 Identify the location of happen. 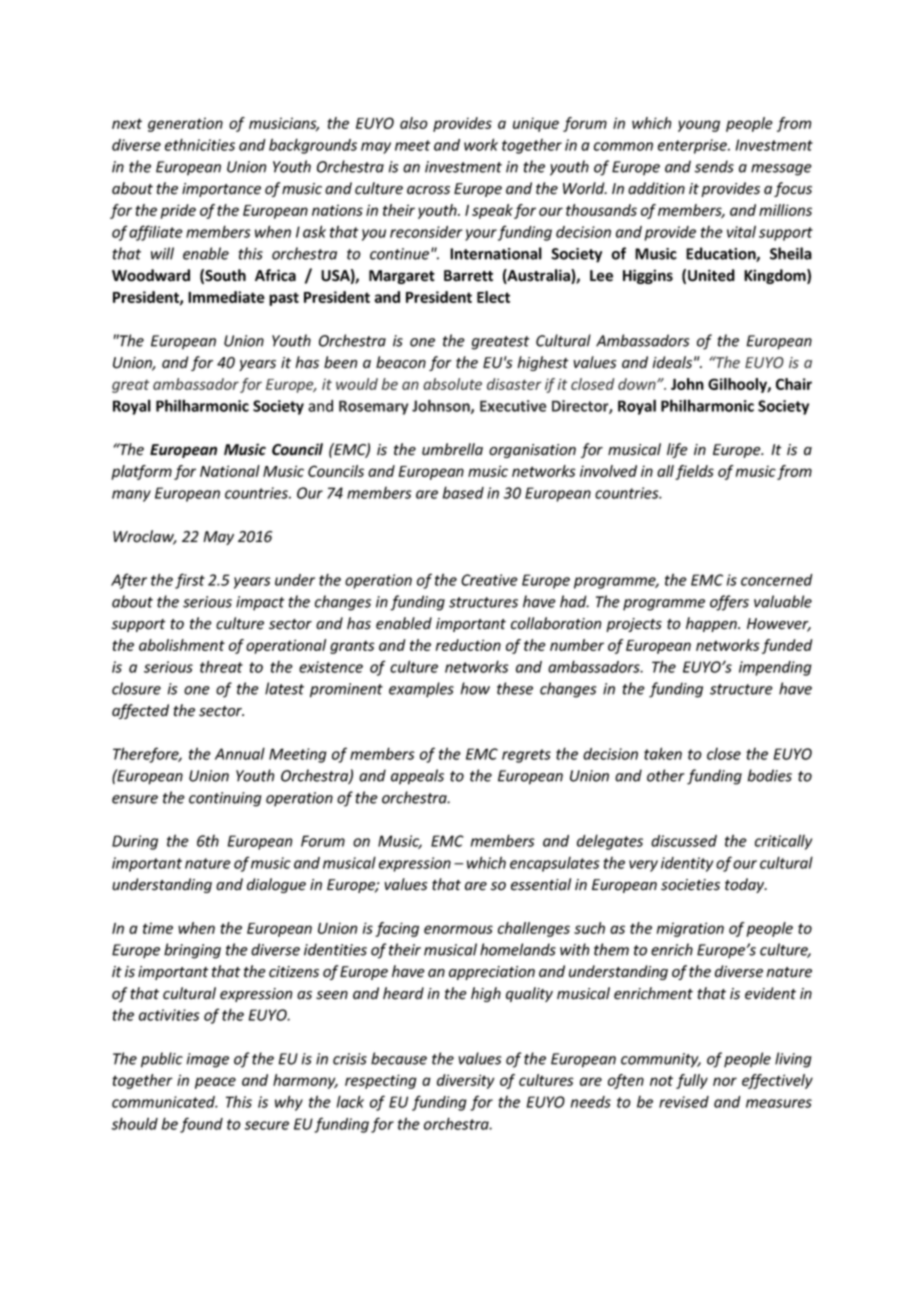
(712, 624).
